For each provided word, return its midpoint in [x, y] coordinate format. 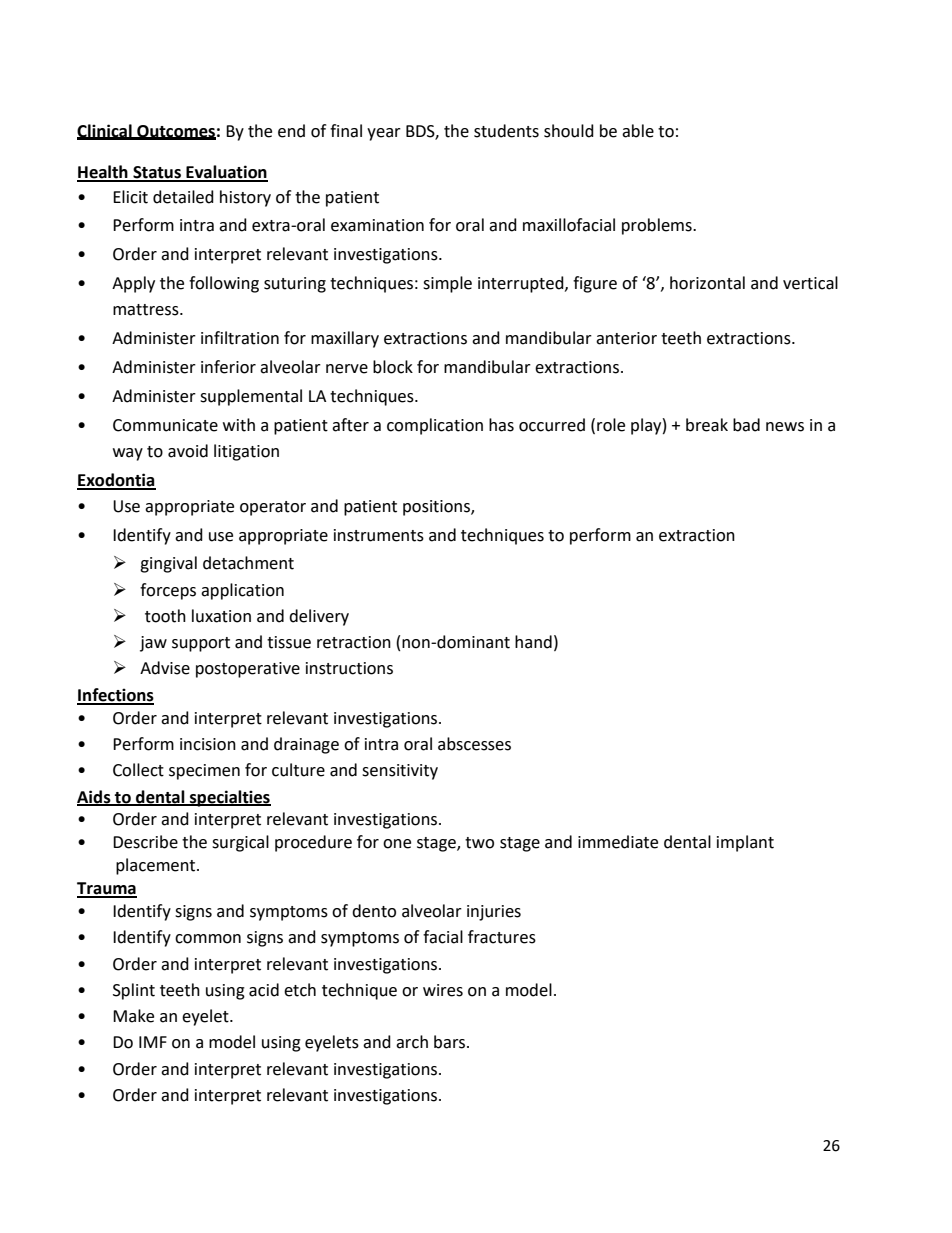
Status [157, 173]
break [707, 425]
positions [437, 508]
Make [133, 1016]
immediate [618, 842]
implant [745, 843]
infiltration [240, 338]
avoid [188, 451]
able [638, 131]
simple [447, 284]
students [506, 131]
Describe [145, 842]
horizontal [707, 283]
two [479, 843]
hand [533, 642]
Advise [165, 668]
